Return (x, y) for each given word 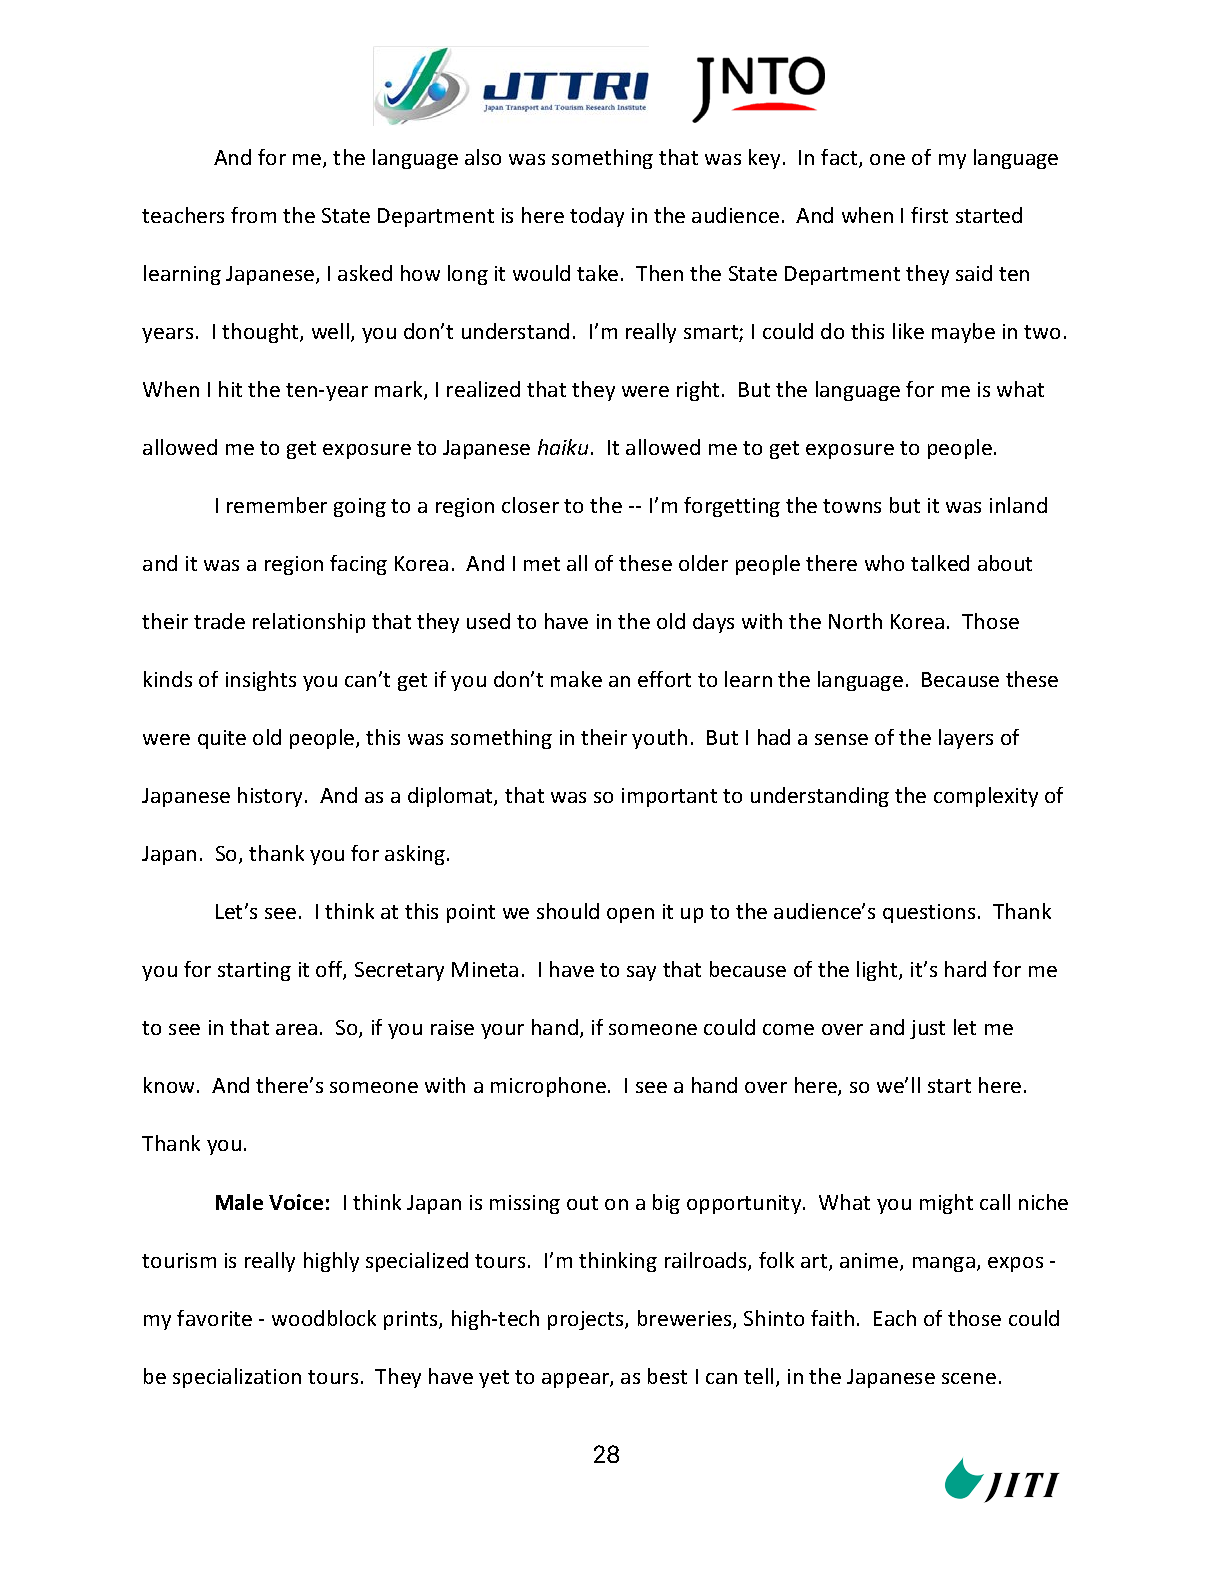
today (597, 217)
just (927, 1029)
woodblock (324, 1318)
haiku (563, 447)
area (296, 1029)
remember (277, 505)
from (253, 215)
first (929, 215)
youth (659, 739)
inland (1018, 505)
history (272, 797)
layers (966, 739)
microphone (548, 1087)
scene (969, 1378)
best (667, 1376)
